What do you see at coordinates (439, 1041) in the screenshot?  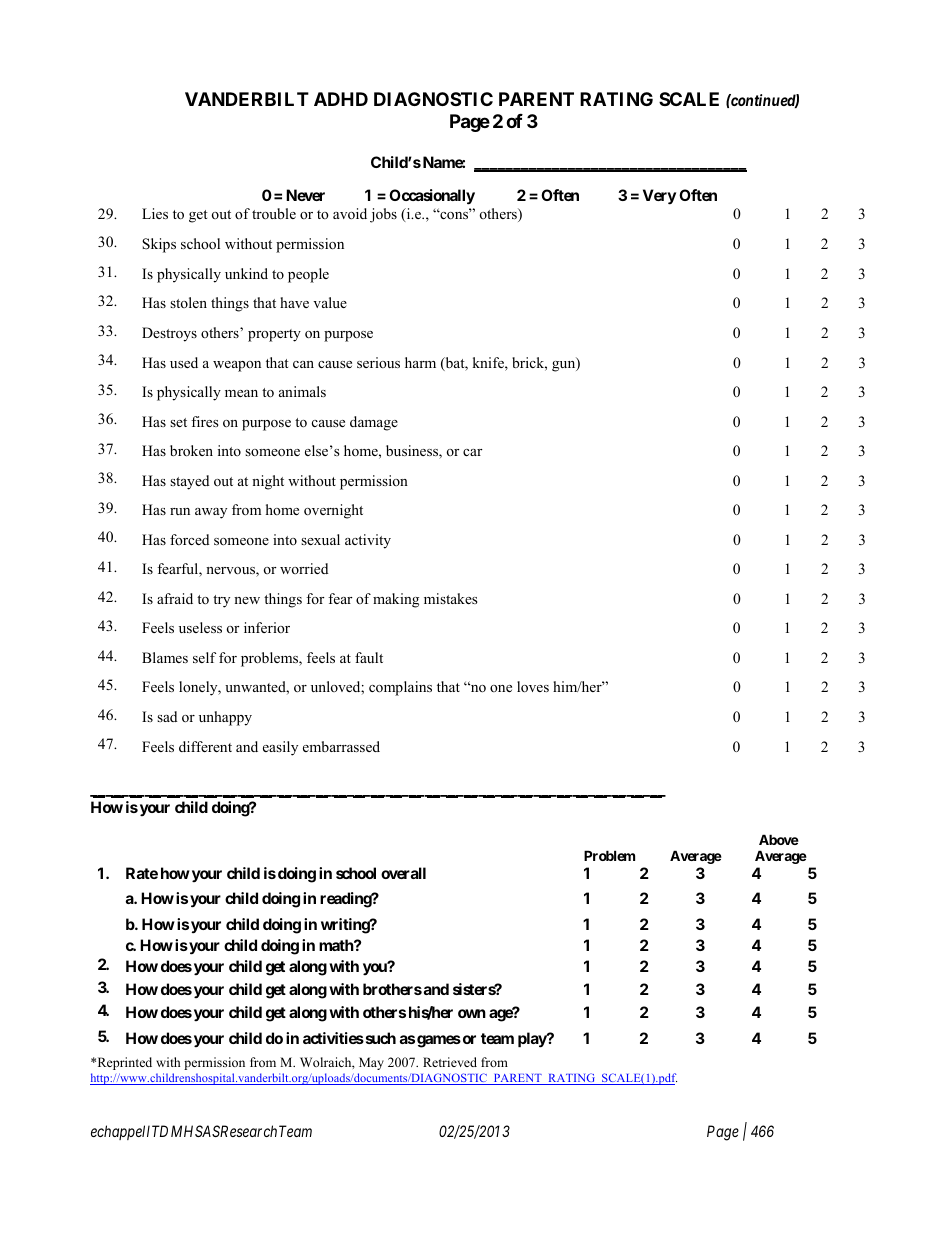 I see `games` at bounding box center [439, 1041].
